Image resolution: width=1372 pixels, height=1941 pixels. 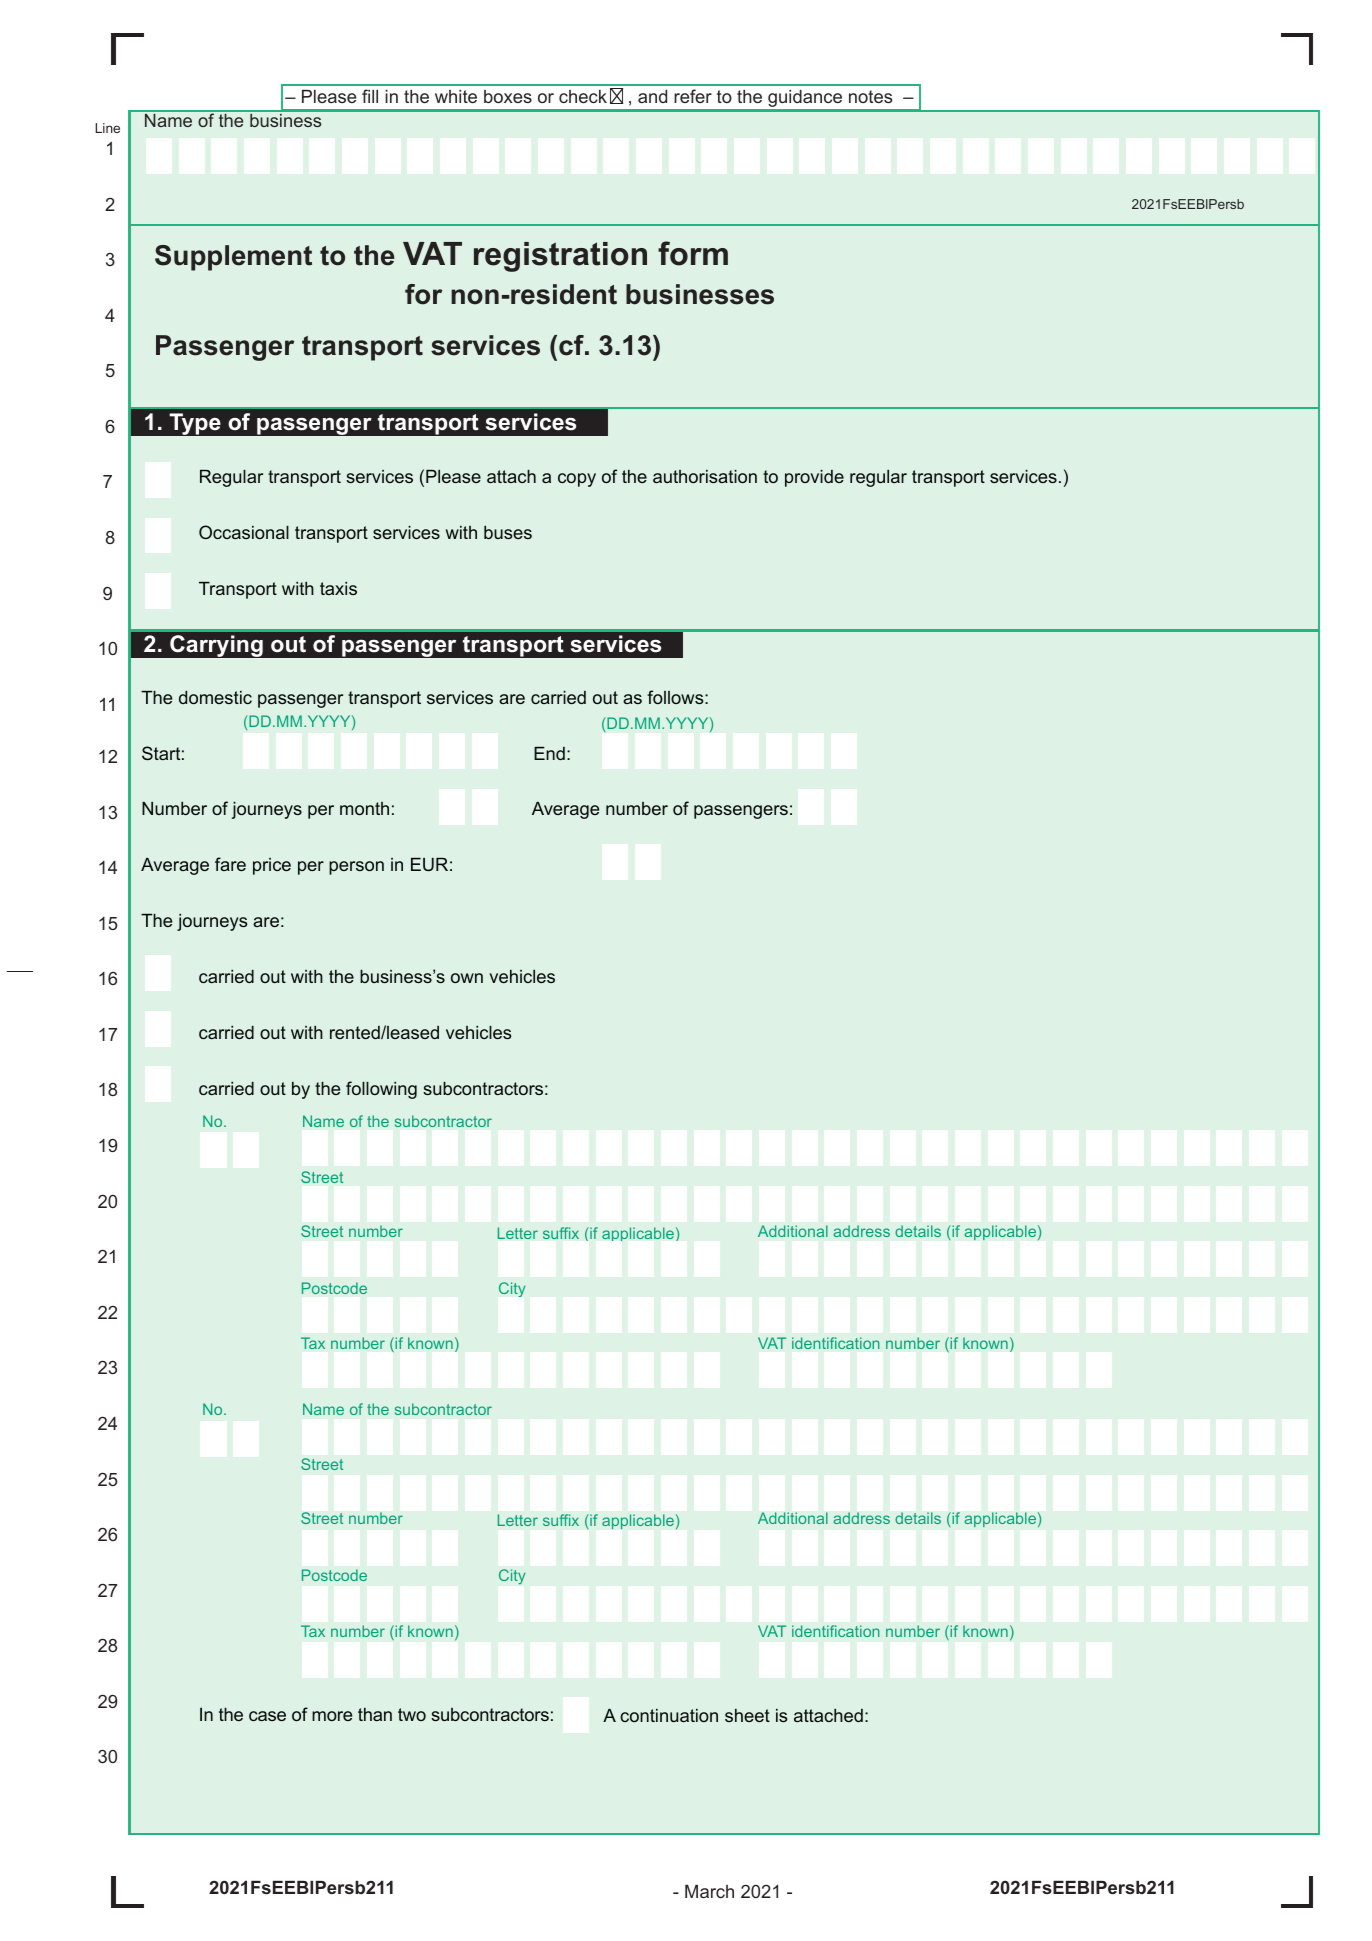 I want to click on domestic, so click(x=215, y=697).
